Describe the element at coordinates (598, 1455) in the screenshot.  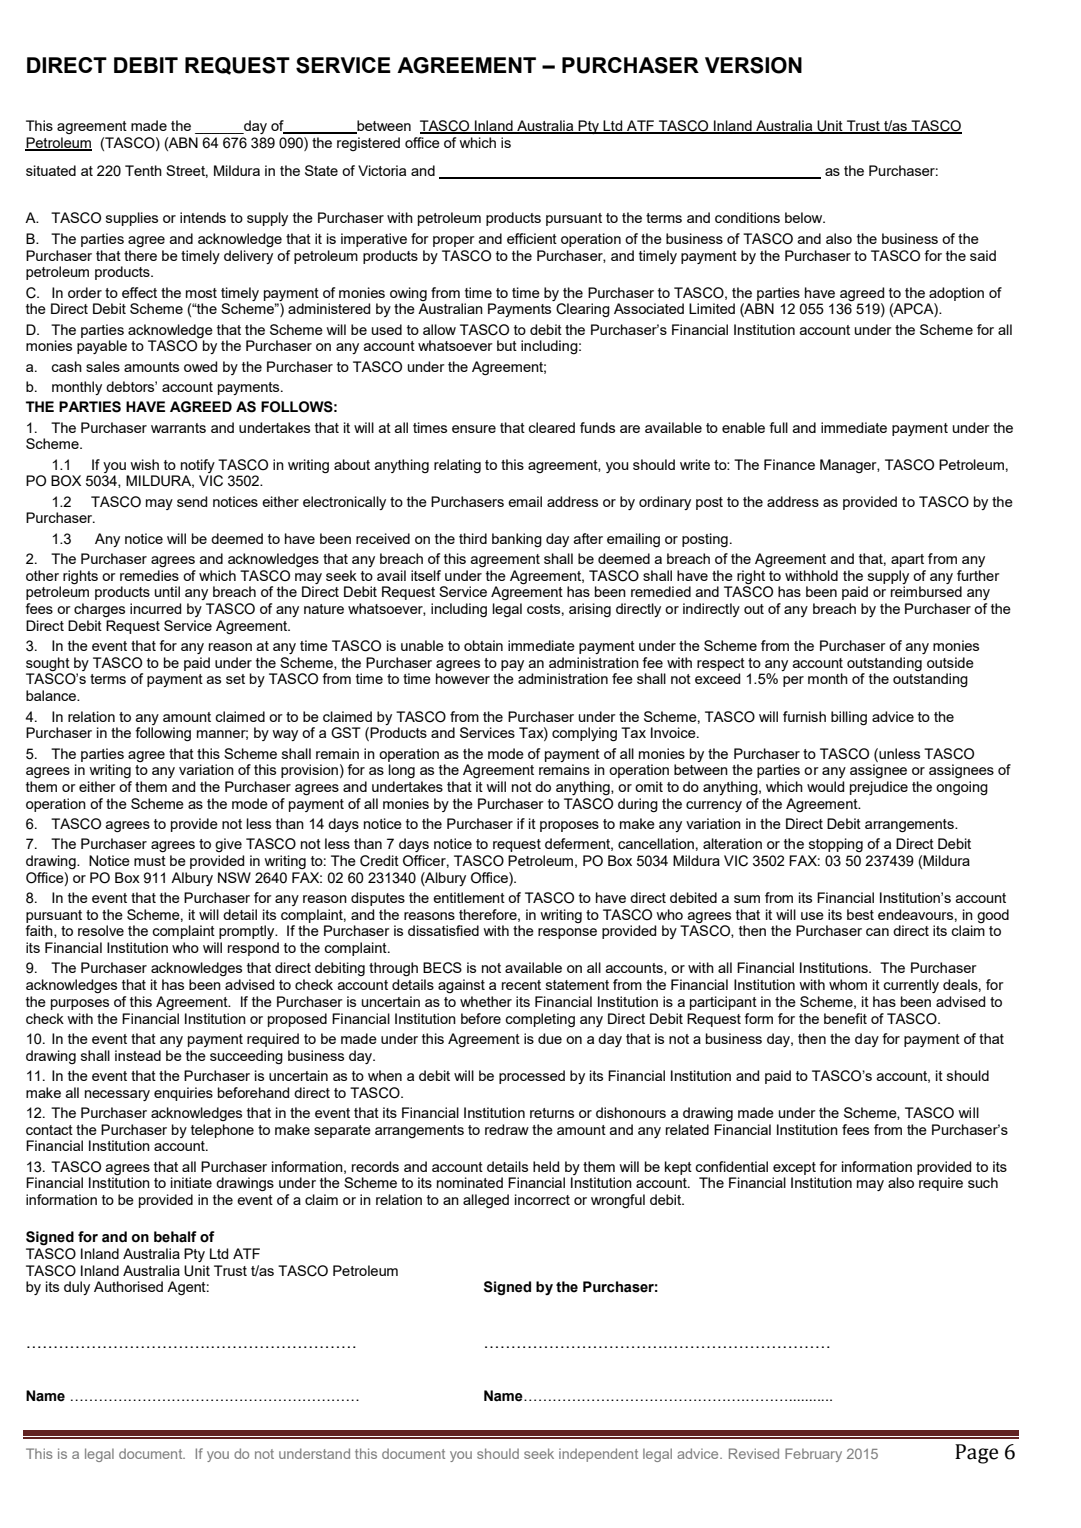
I see `independent` at that location.
